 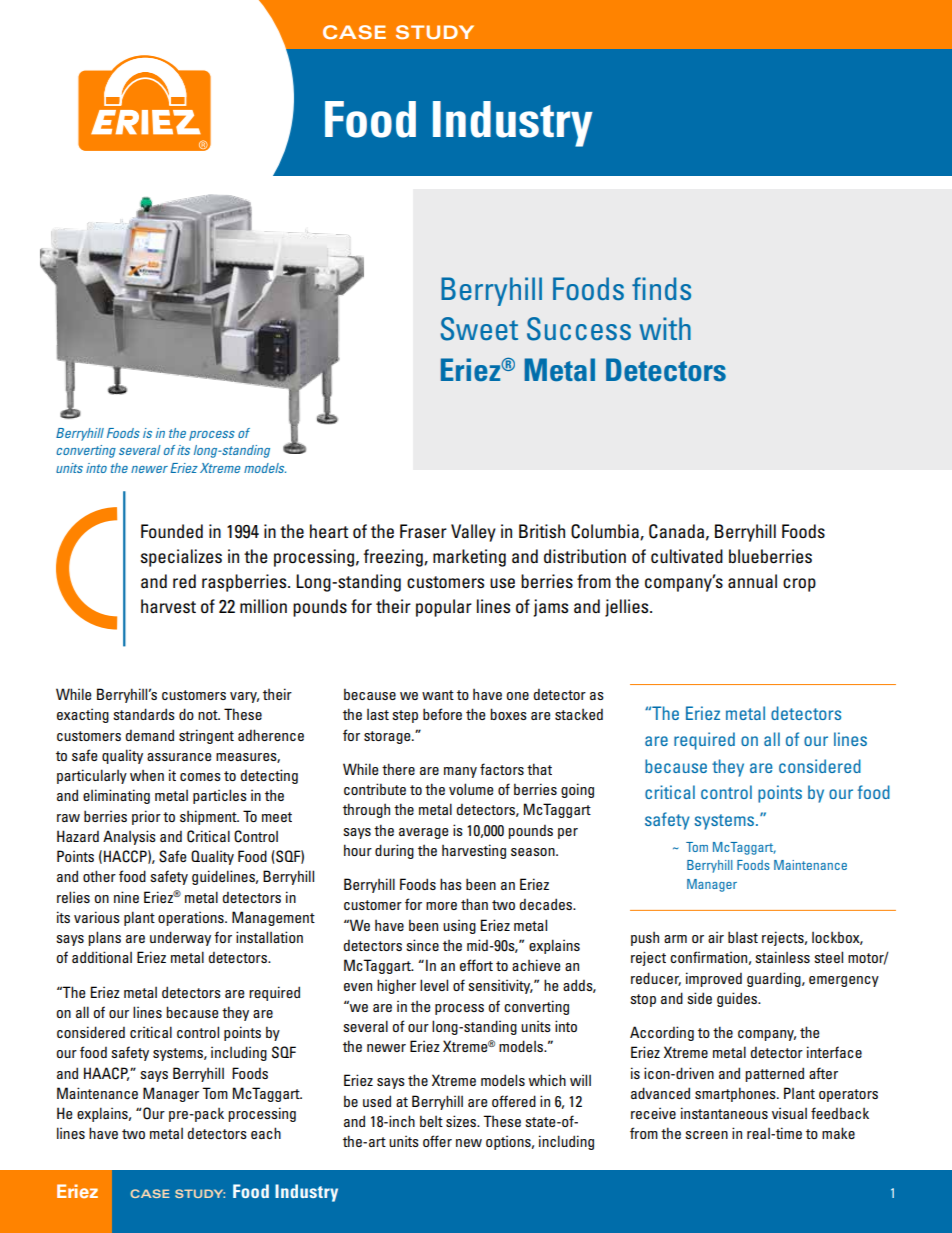 I want to click on sizes, so click(x=462, y=1121).
